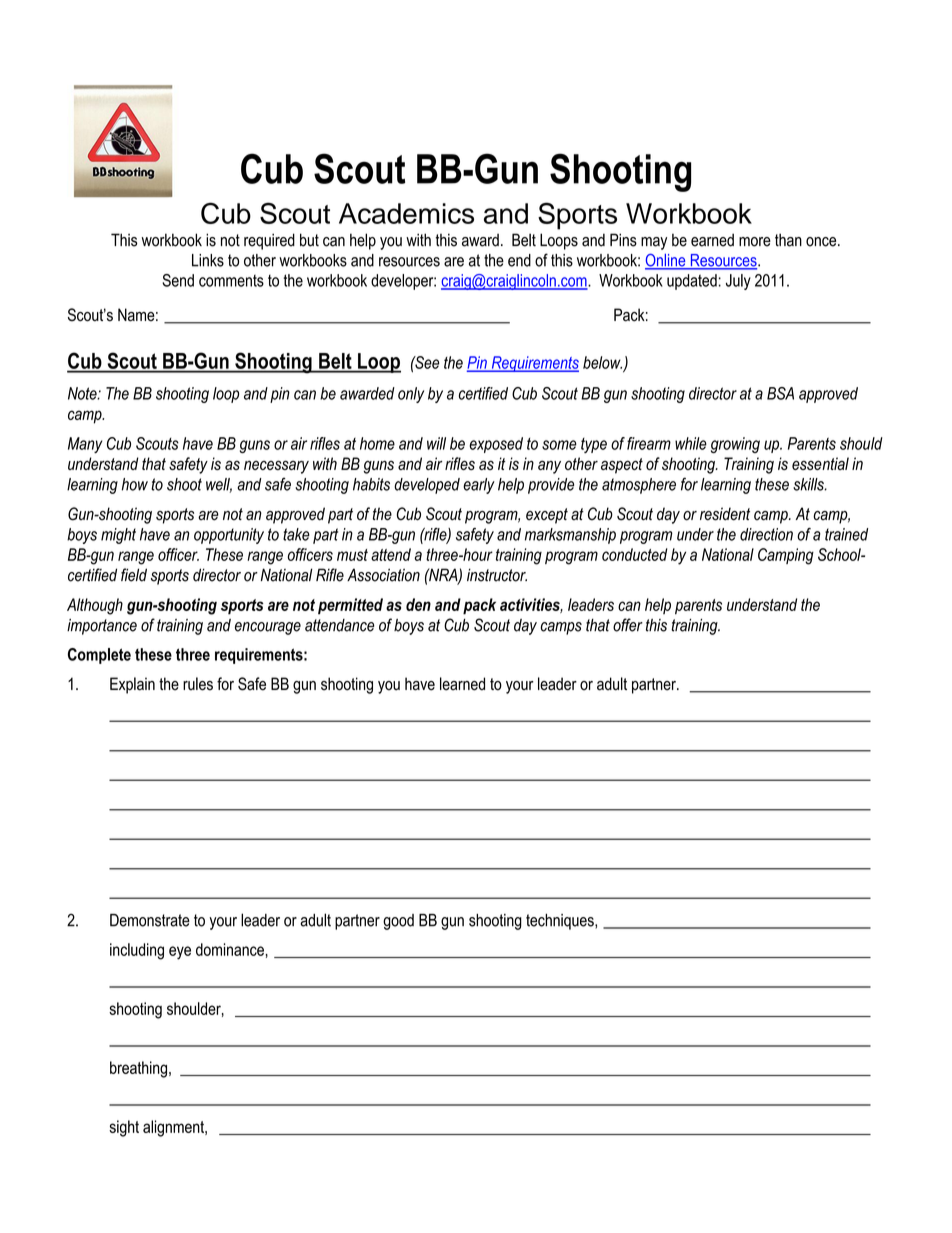 The width and height of the image is (952, 1233). Describe the element at coordinates (208, 260) in the image. I see `Links` at that location.
